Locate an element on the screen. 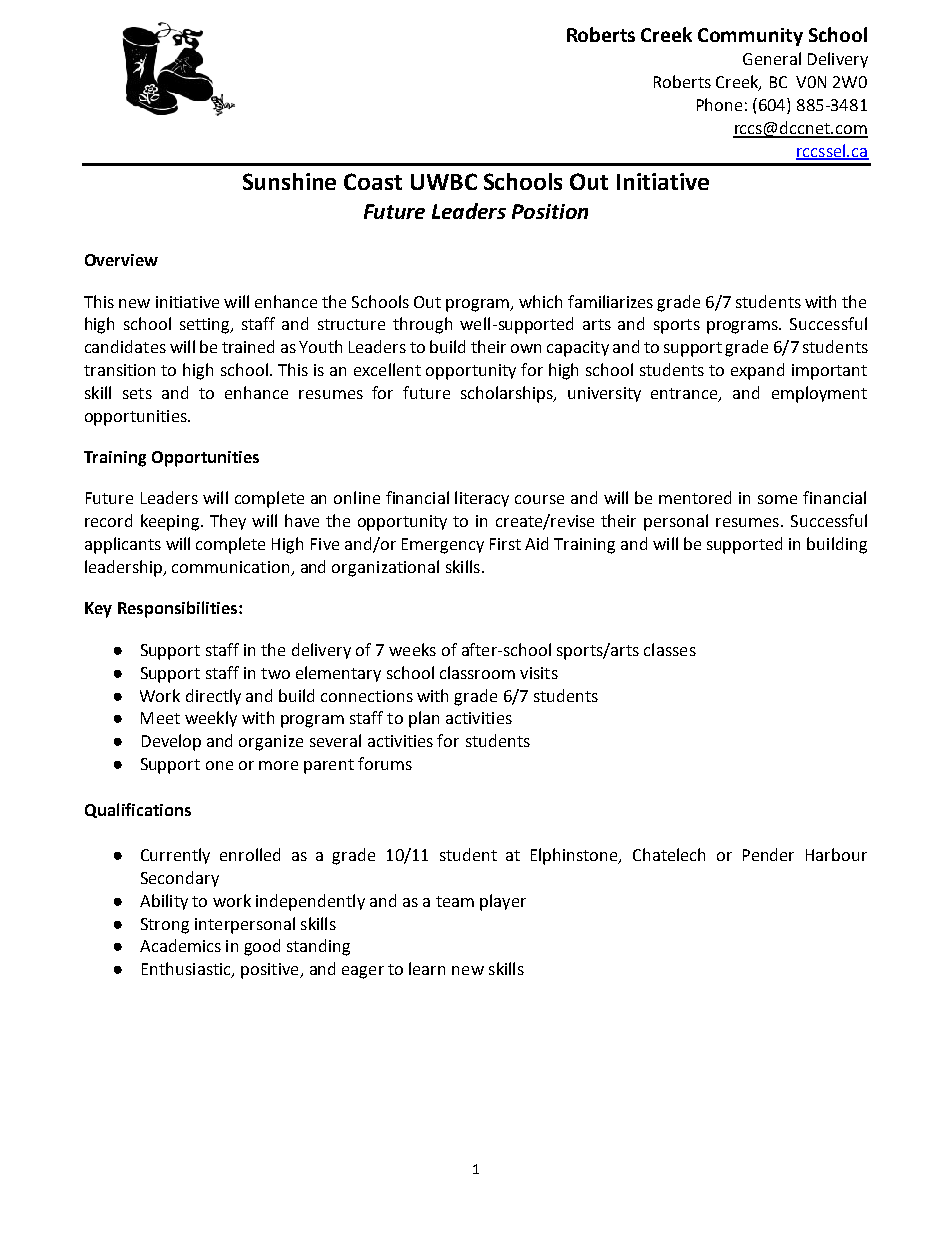 The width and height of the screenshot is (952, 1233). familiarizes is located at coordinates (610, 301).
